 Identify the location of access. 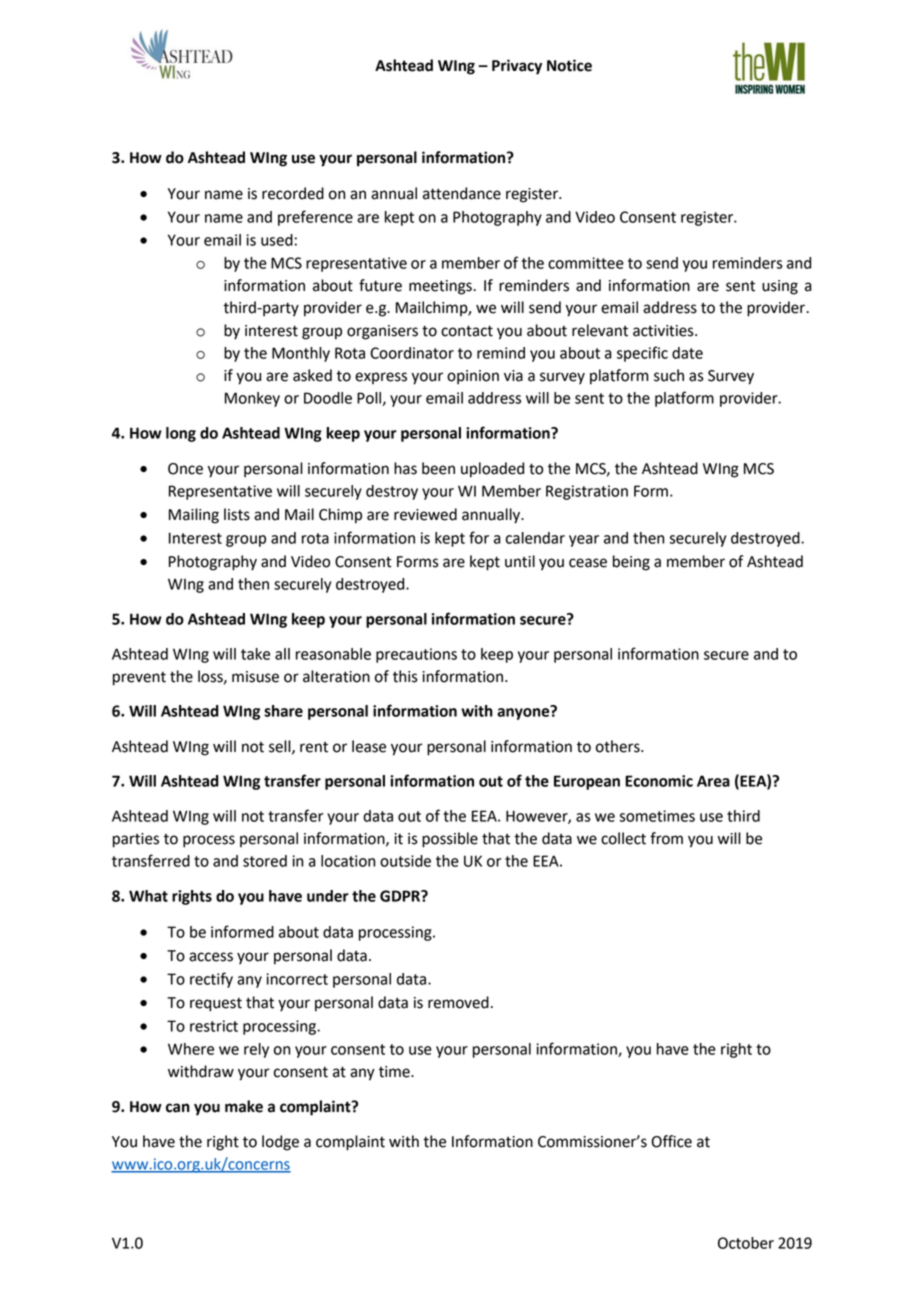
(211, 957).
